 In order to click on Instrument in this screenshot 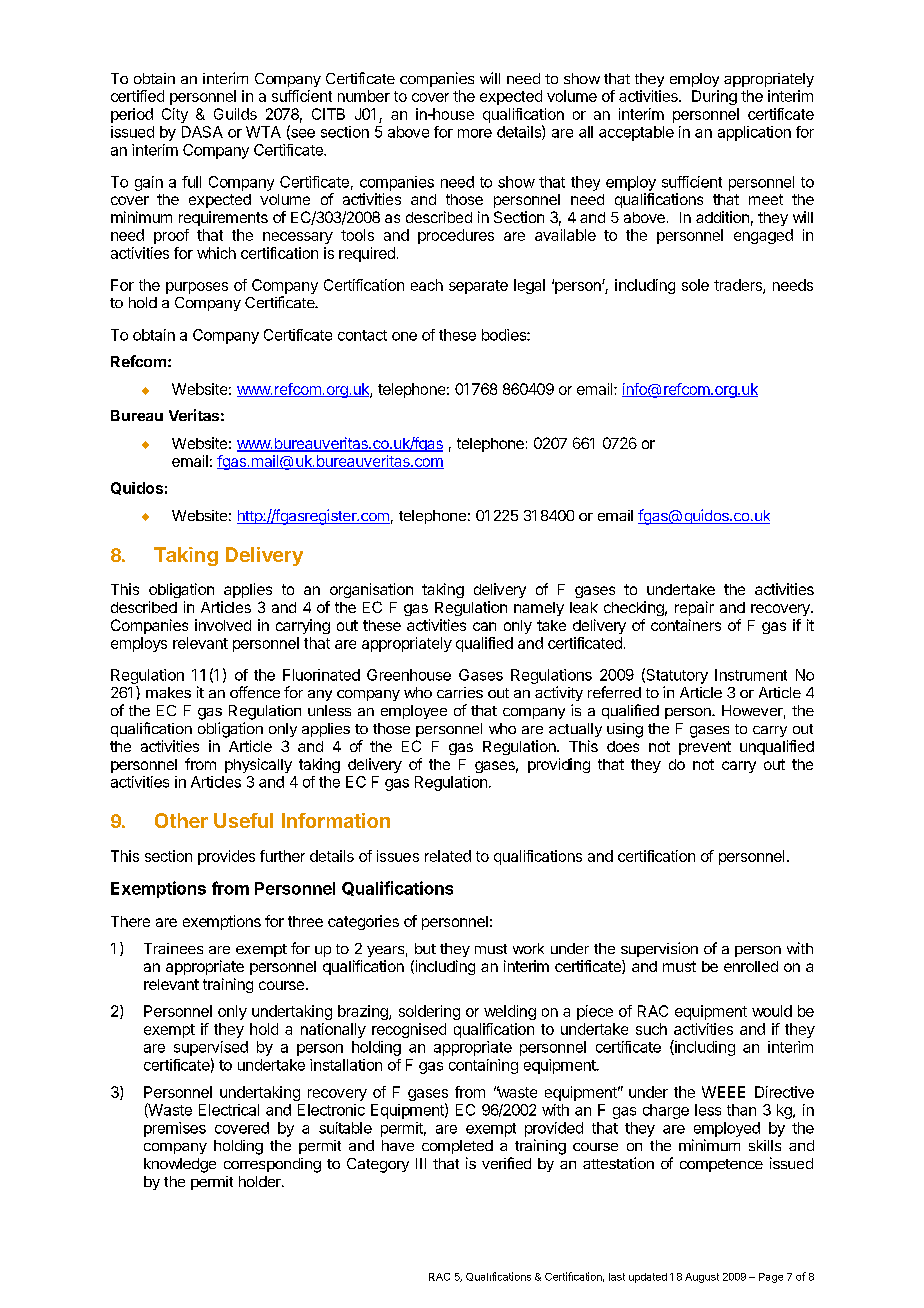, I will do `click(751, 675)`.
